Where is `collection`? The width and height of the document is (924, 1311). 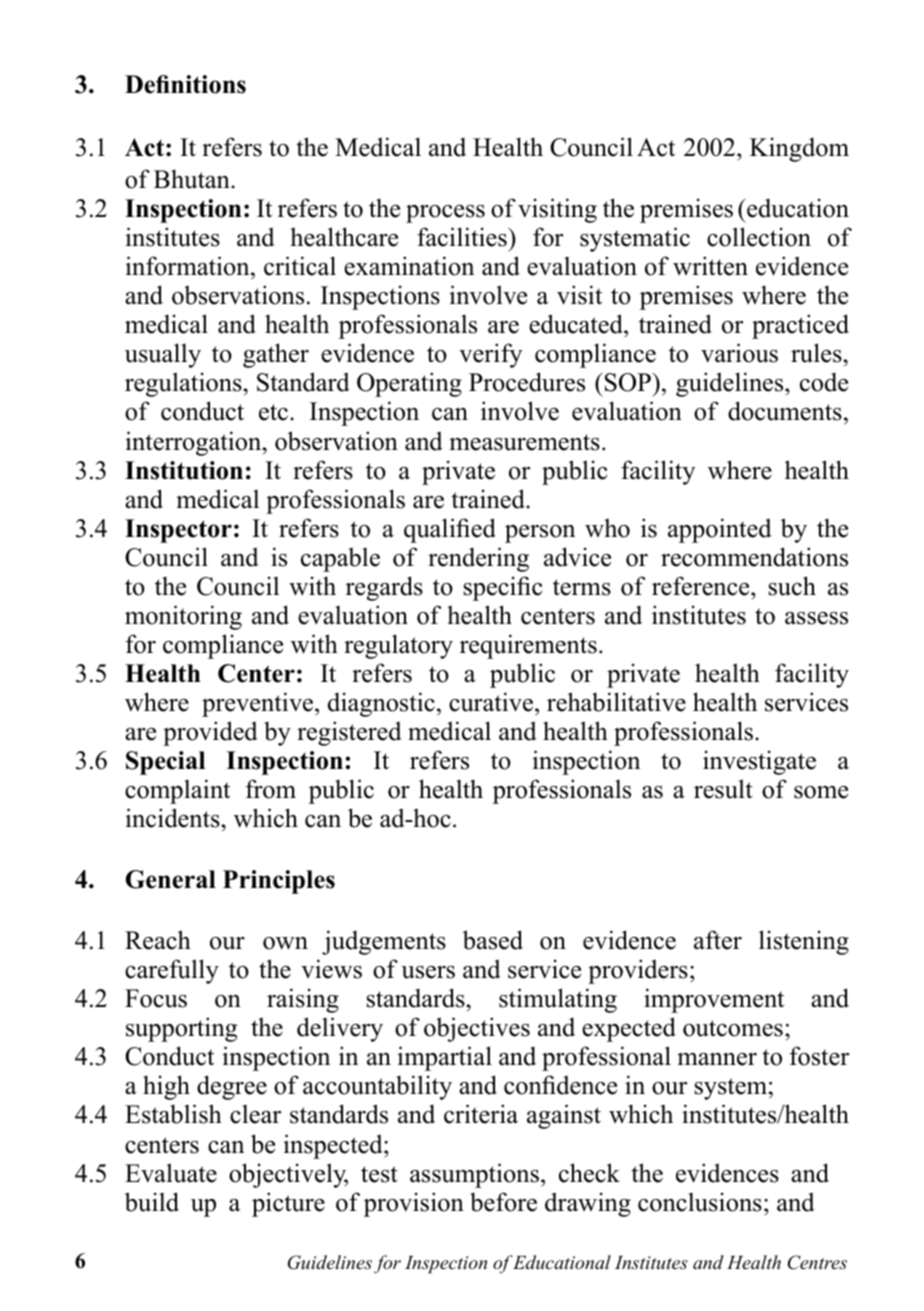 collection is located at coordinates (759, 237).
